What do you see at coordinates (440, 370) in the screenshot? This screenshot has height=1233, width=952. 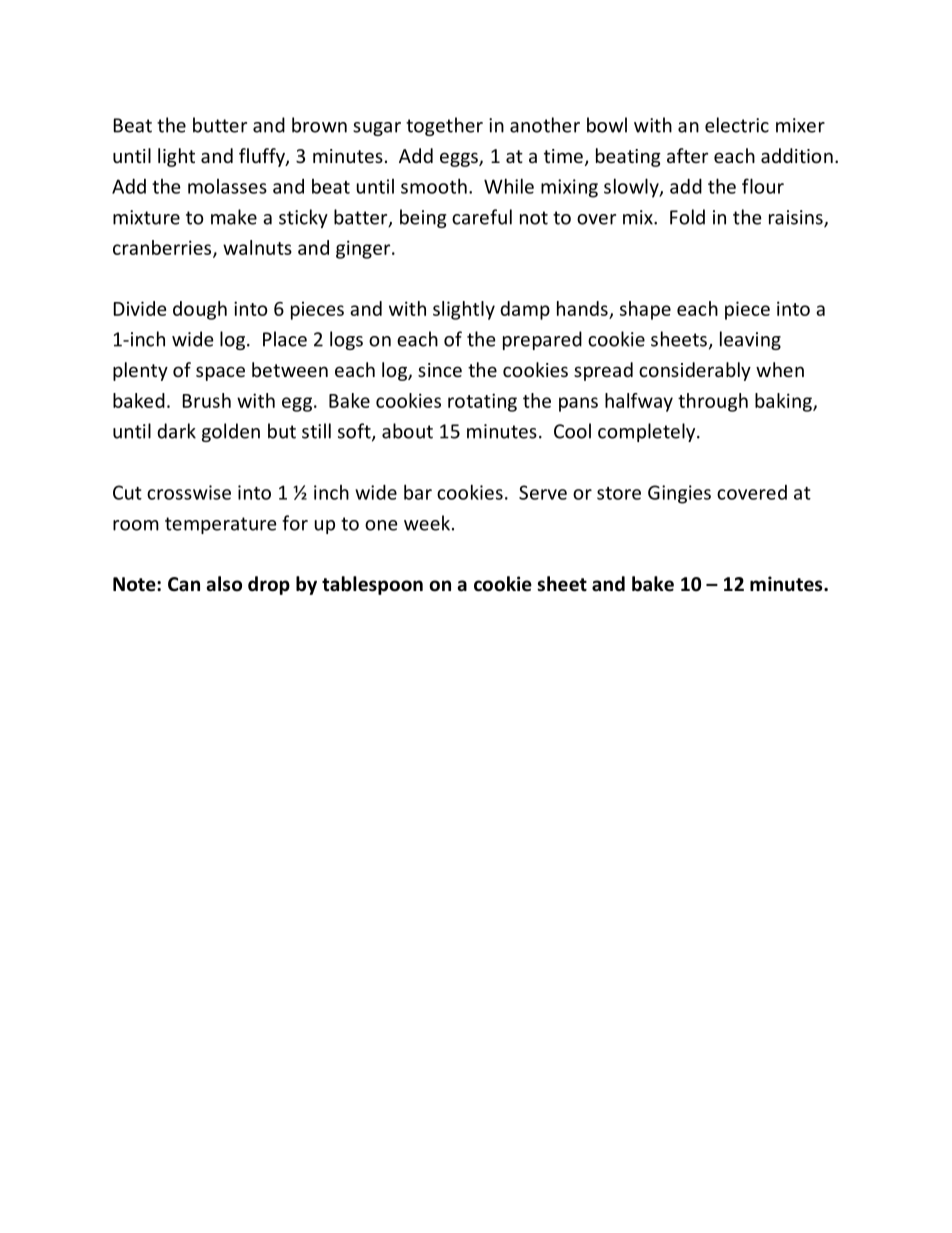 I see `since` at bounding box center [440, 370].
